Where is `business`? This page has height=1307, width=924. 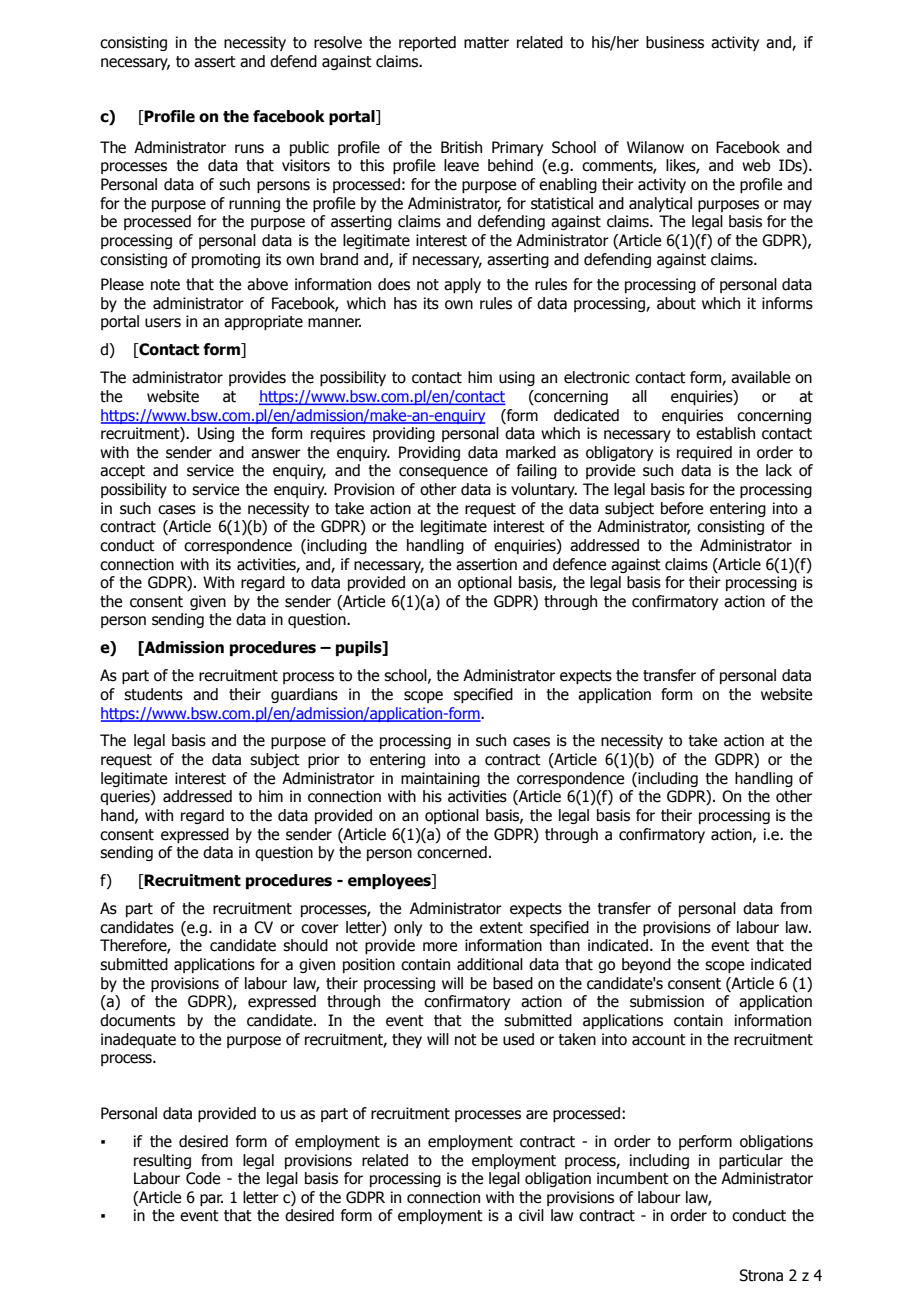
business is located at coordinates (675, 42).
